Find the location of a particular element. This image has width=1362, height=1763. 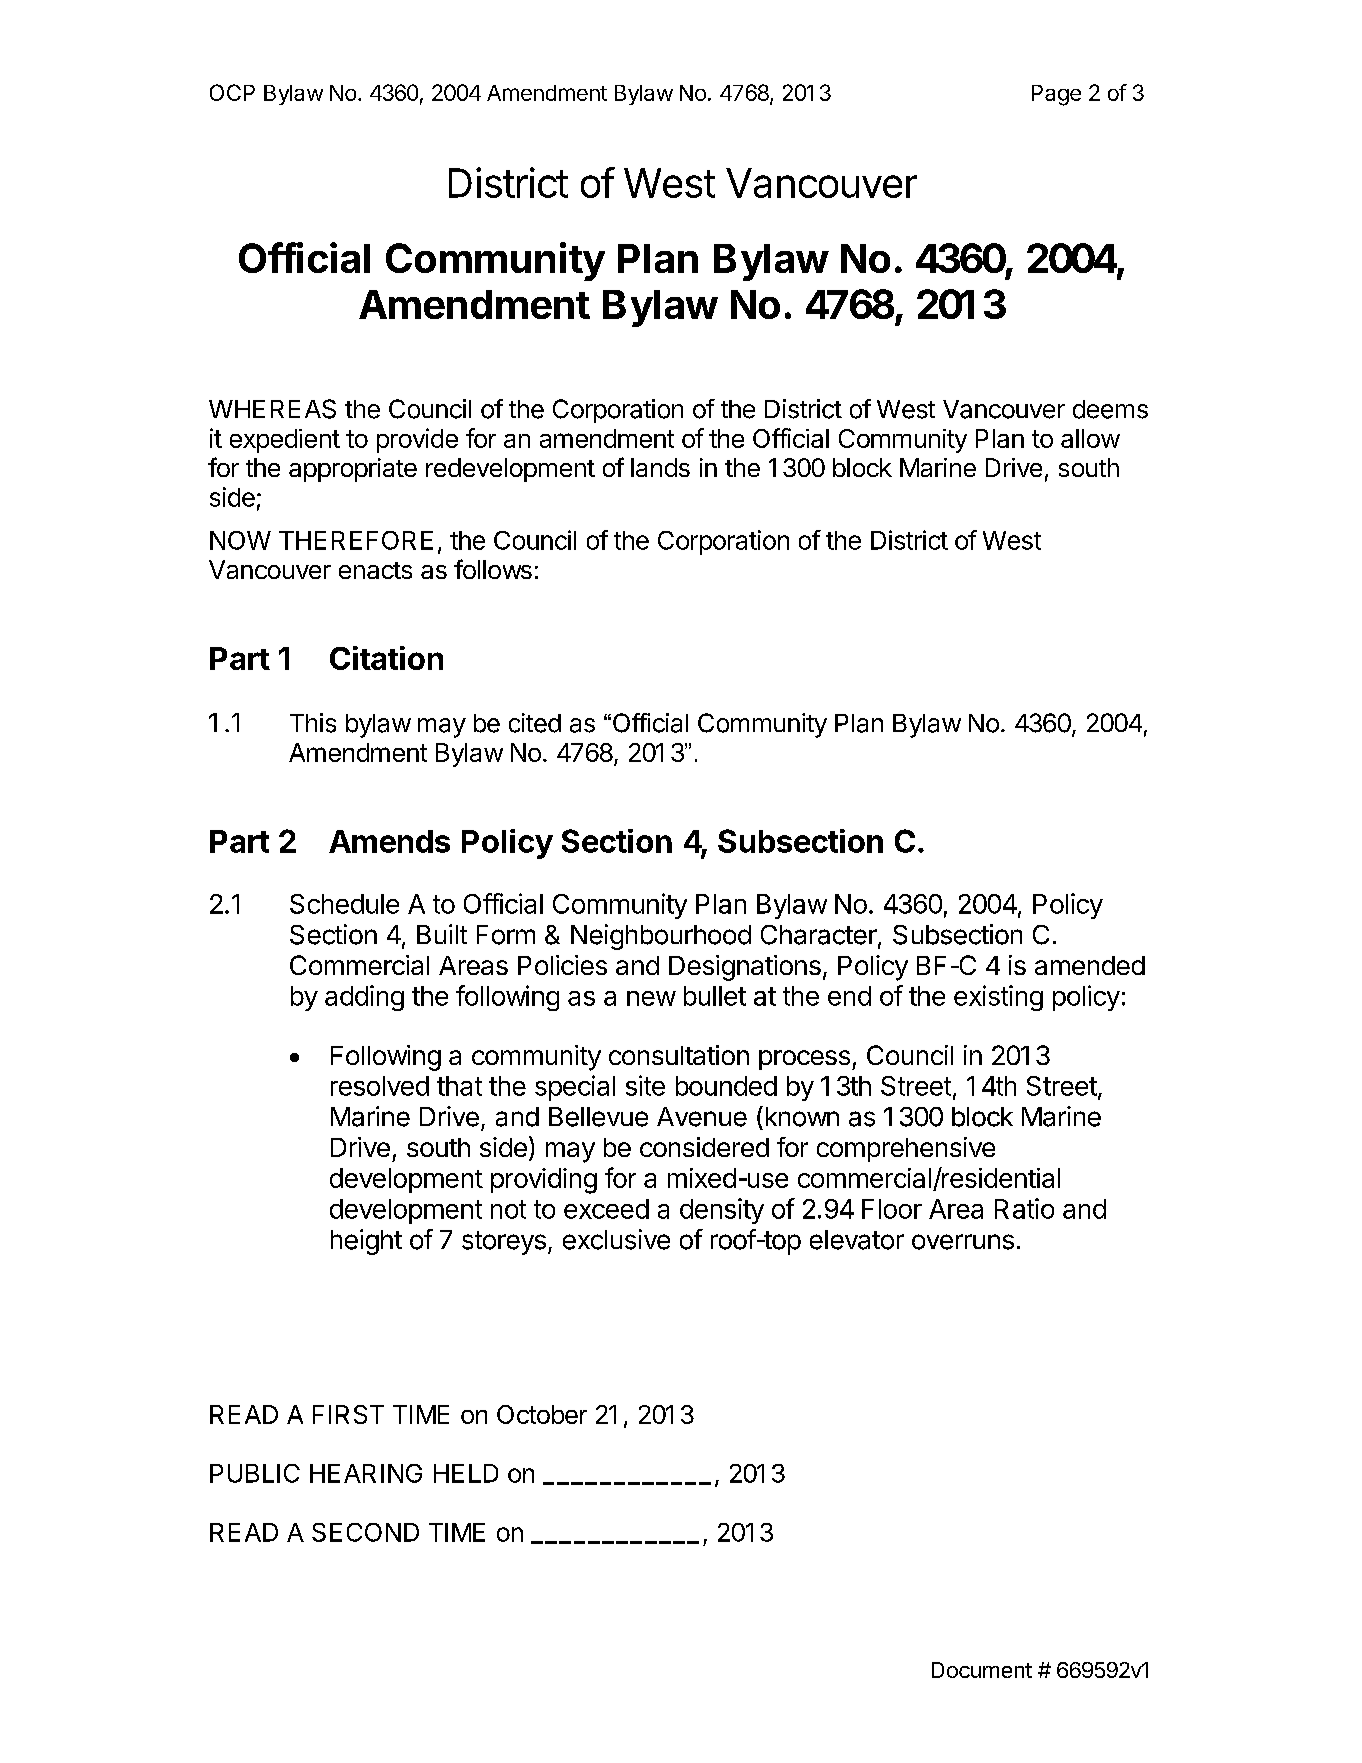

OCP is located at coordinates (232, 92).
